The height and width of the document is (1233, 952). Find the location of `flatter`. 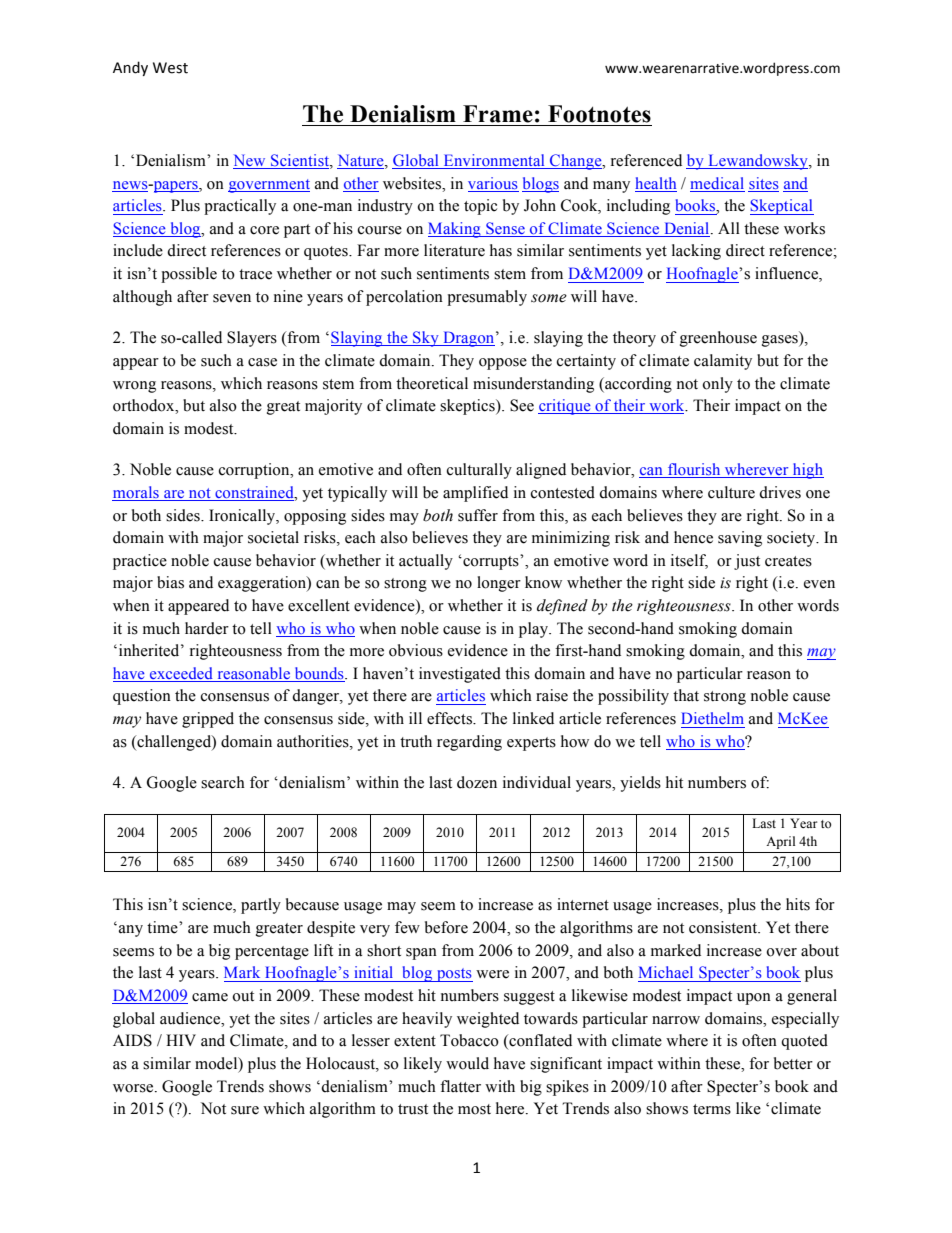

flatter is located at coordinates (460, 1086).
